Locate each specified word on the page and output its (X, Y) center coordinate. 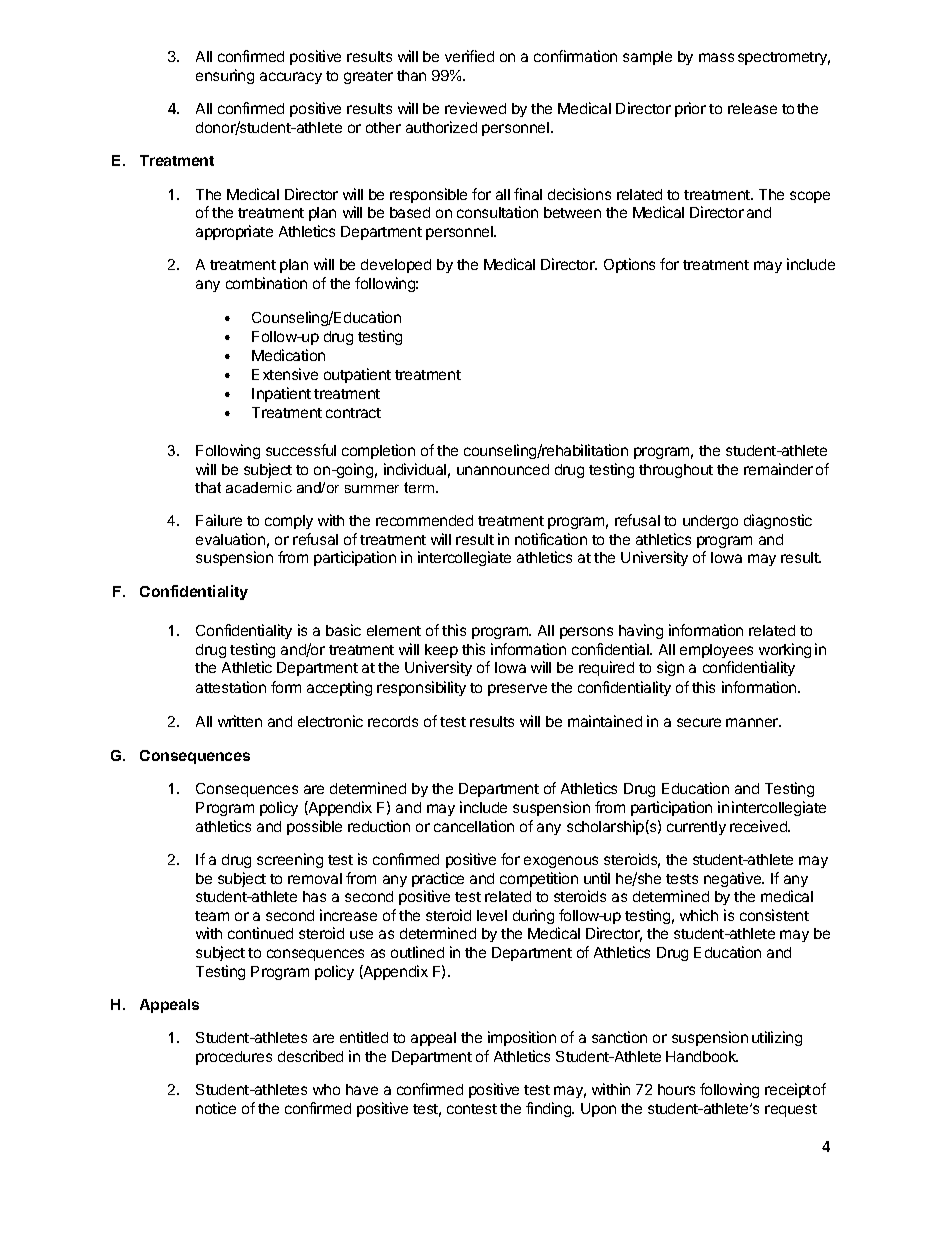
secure (699, 722)
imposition (522, 1038)
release (752, 108)
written (240, 721)
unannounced (503, 469)
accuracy (291, 78)
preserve (517, 690)
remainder (778, 469)
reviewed (475, 108)
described (310, 1056)
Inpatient (281, 394)
